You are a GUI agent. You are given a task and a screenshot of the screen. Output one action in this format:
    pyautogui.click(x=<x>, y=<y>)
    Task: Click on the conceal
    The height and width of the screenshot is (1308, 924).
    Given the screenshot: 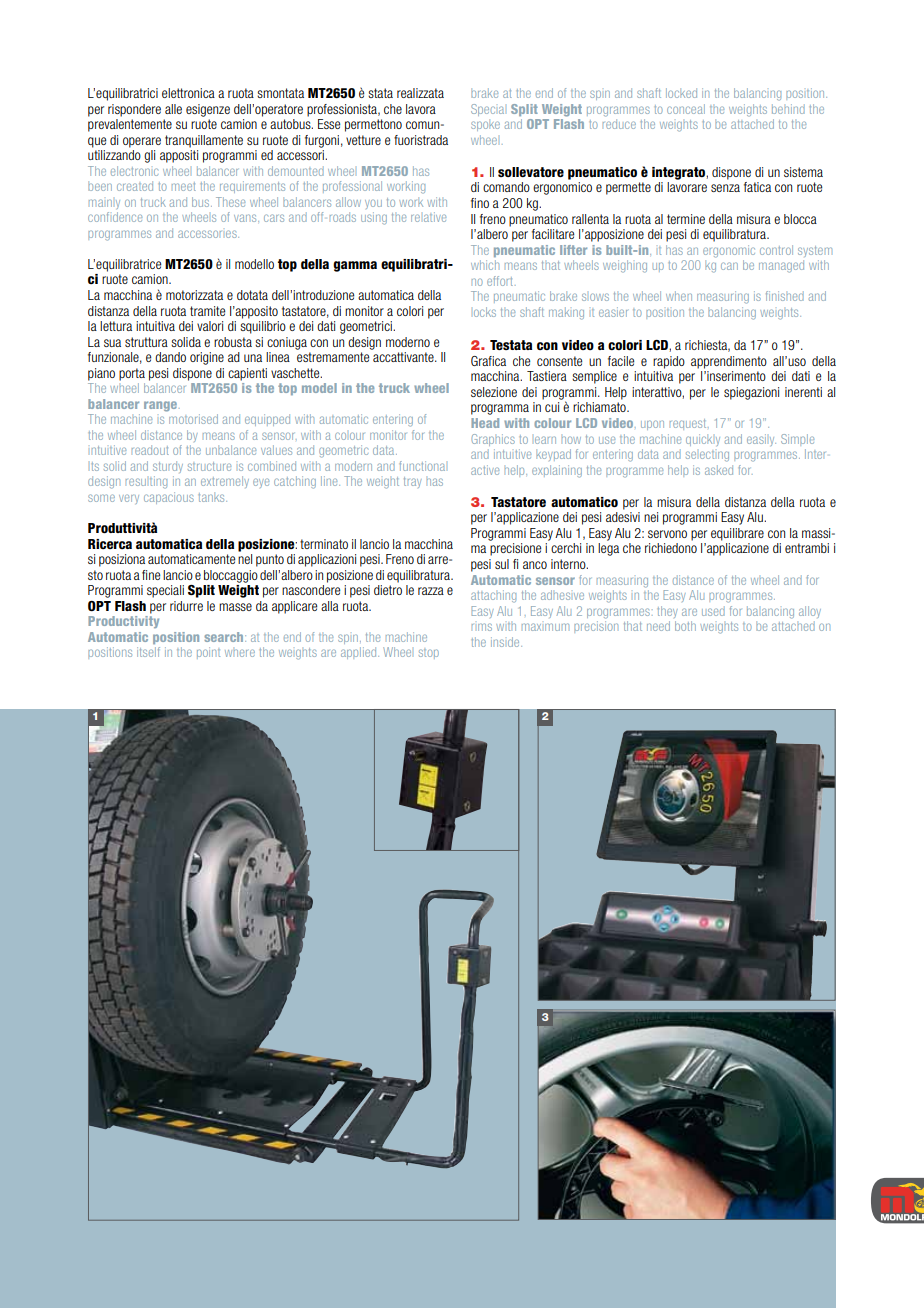 What is the action you would take?
    pyautogui.click(x=686, y=109)
